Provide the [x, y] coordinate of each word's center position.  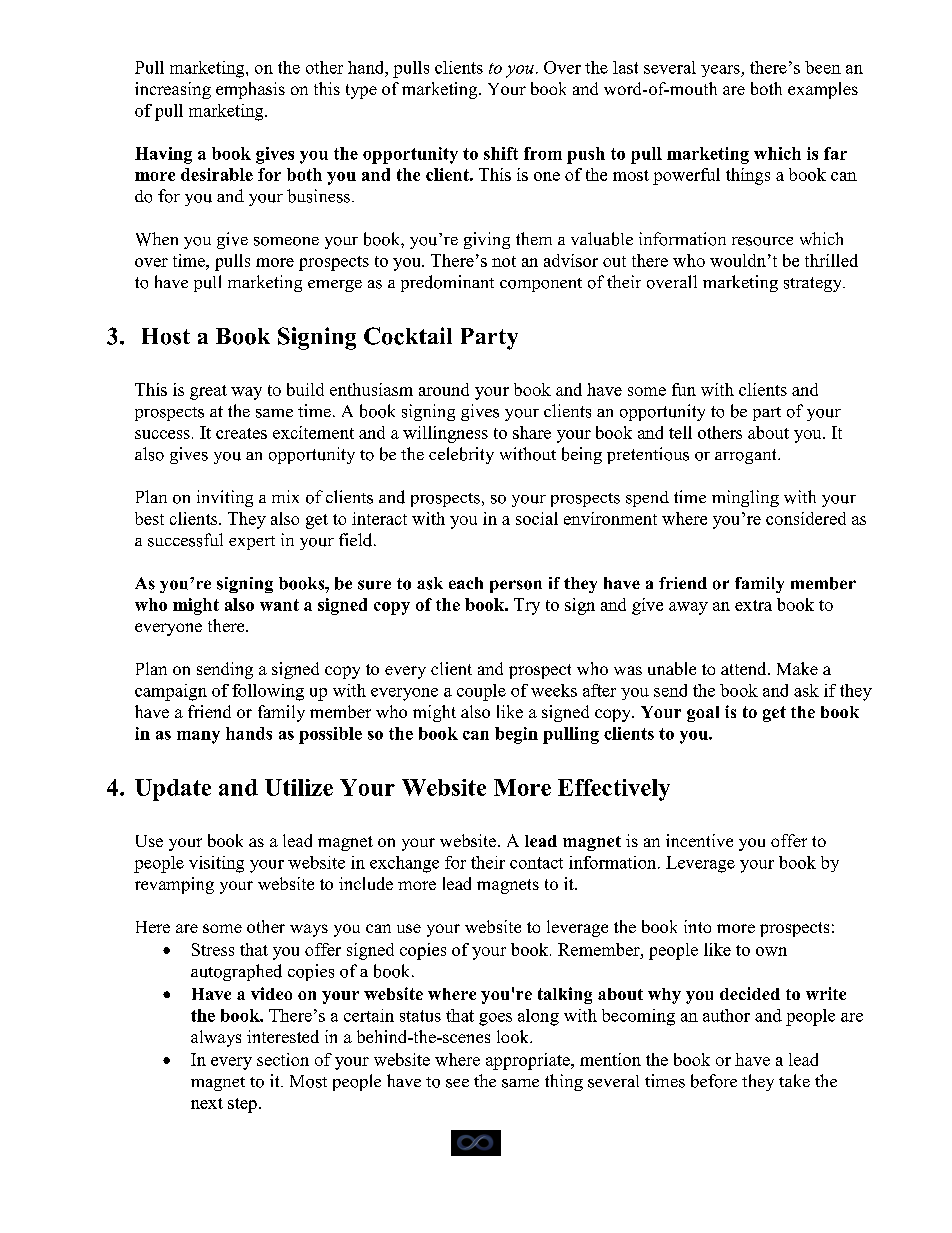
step [242, 1105]
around [444, 389]
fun [684, 389]
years [721, 71]
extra [753, 605]
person [516, 586]
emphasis [250, 90]
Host [166, 336]
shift [501, 153]
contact [536, 863]
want [279, 605]
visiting [216, 864]
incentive [699, 840]
